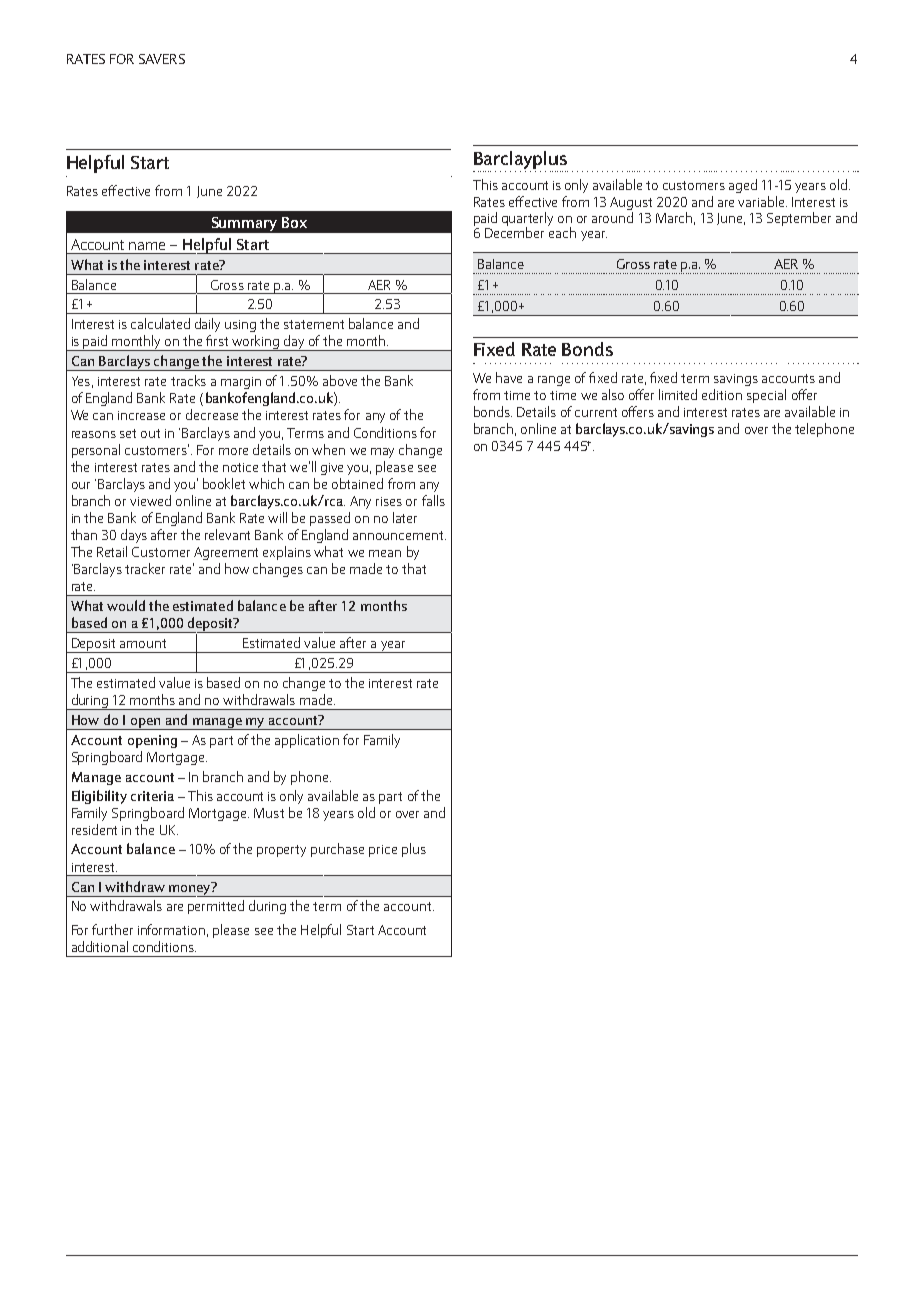 The image size is (924, 1308). I want to click on information, so click(171, 929).
